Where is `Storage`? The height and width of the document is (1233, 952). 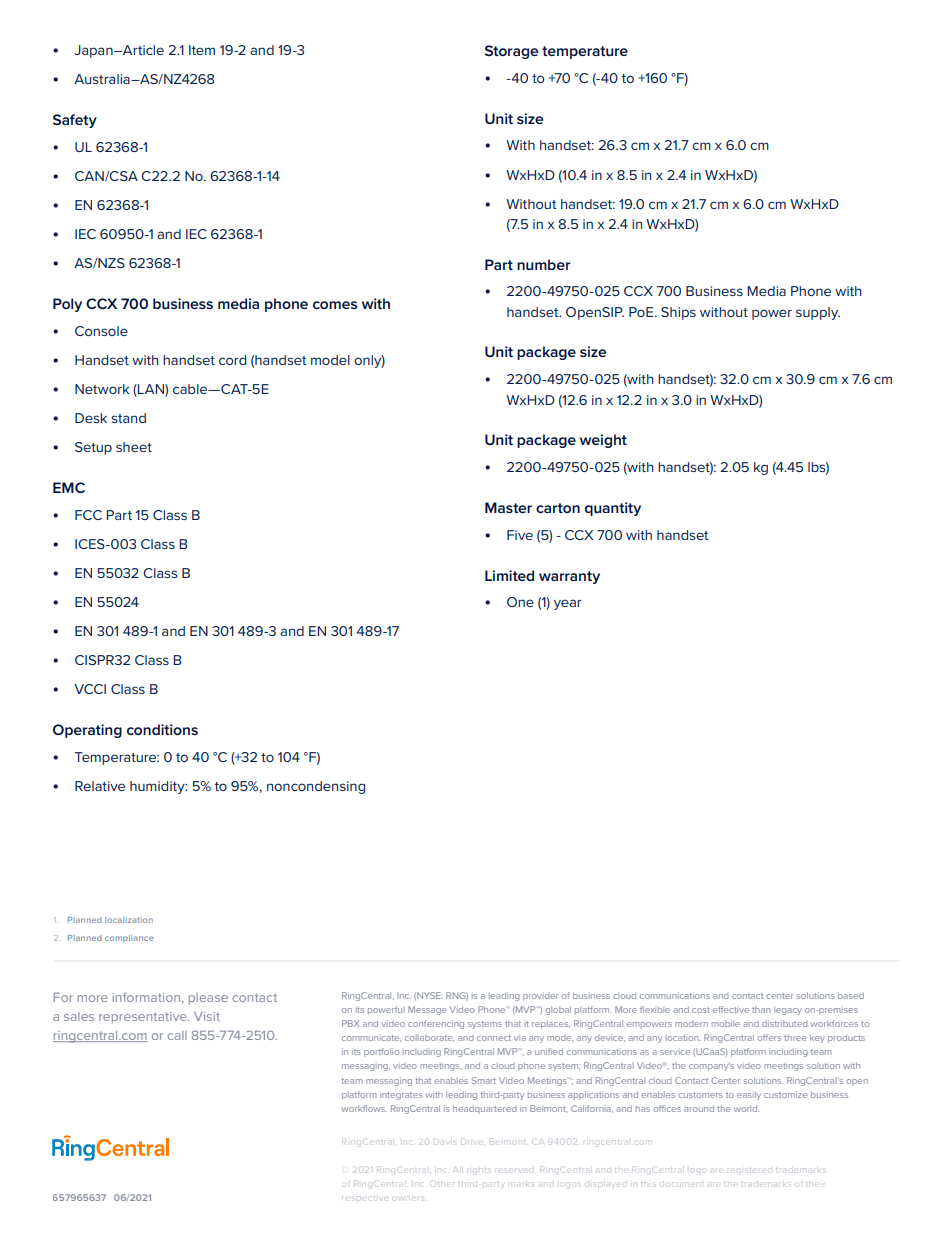 Storage is located at coordinates (511, 52).
